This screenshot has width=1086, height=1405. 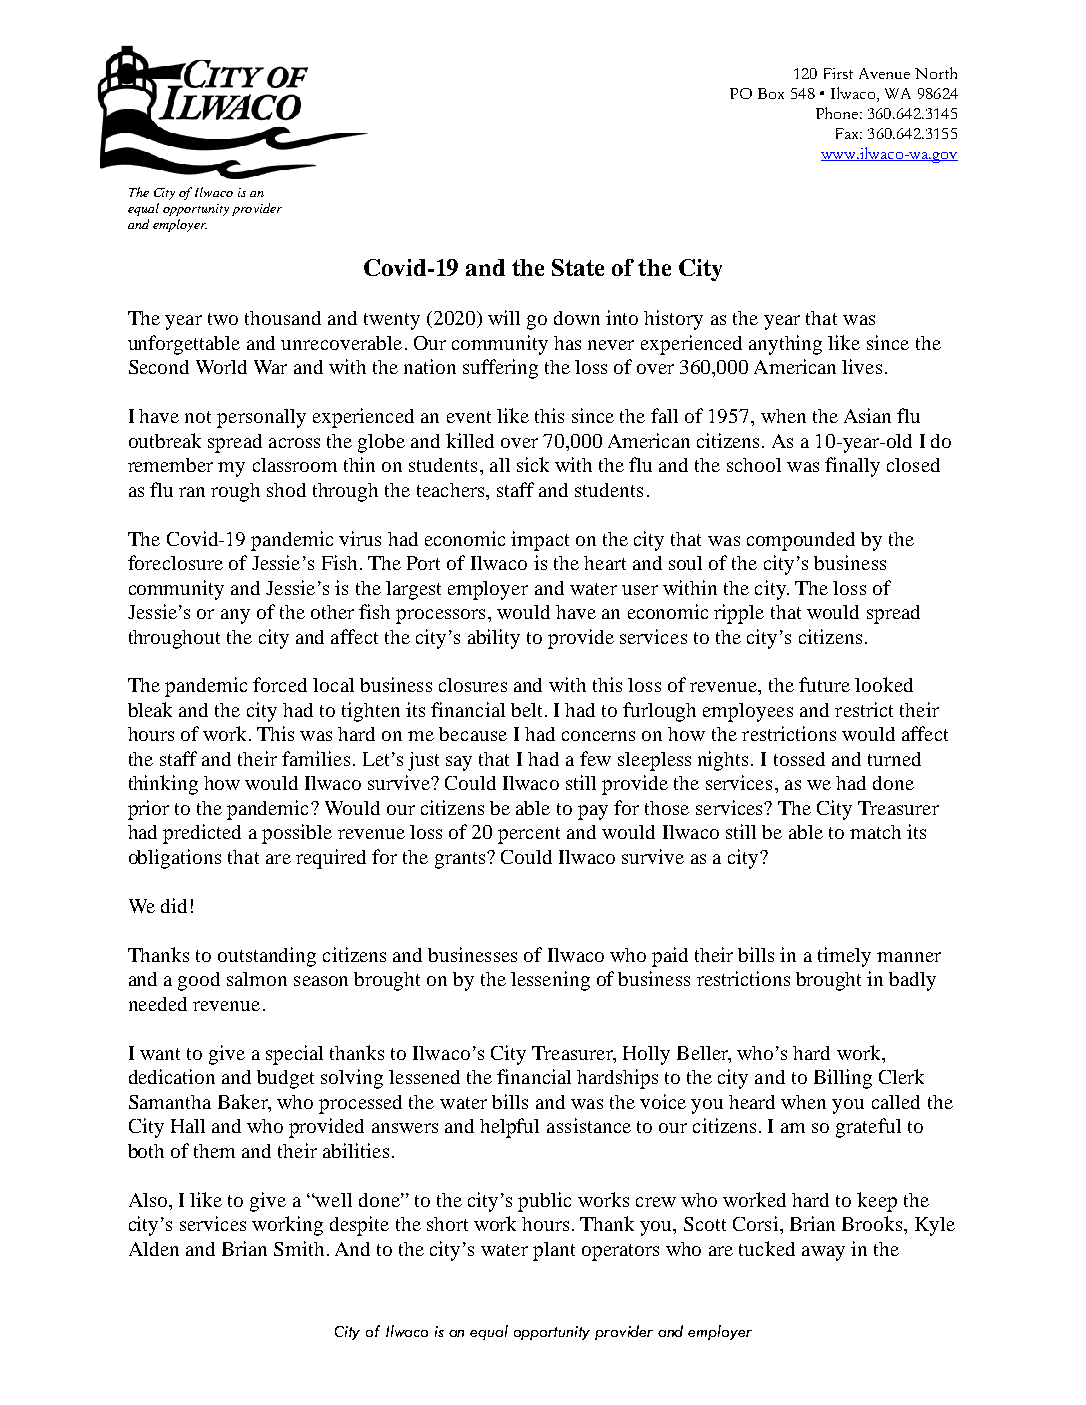 I want to click on two, so click(x=223, y=319).
